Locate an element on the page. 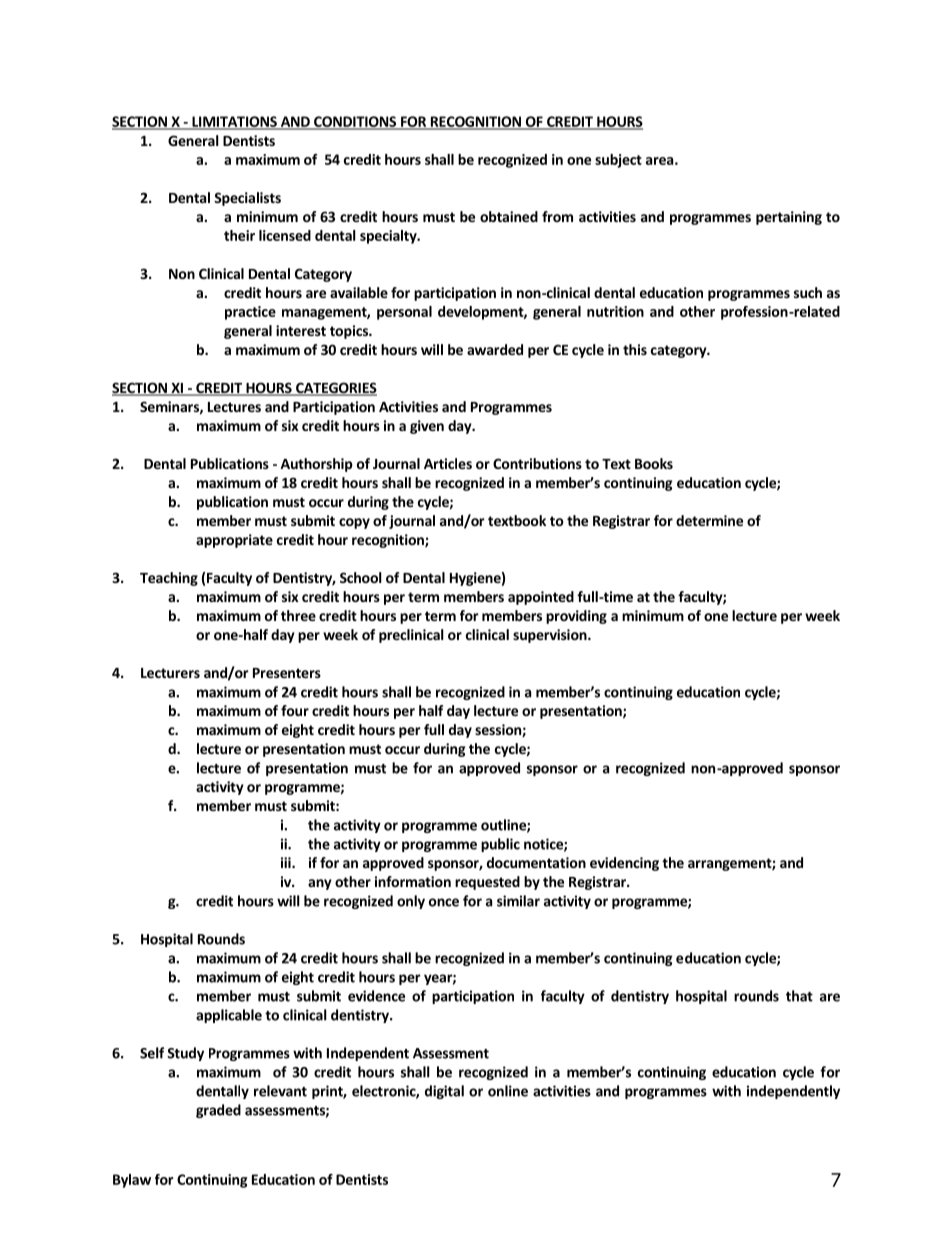 The image size is (952, 1233). LIMITATIONS is located at coordinates (234, 122).
